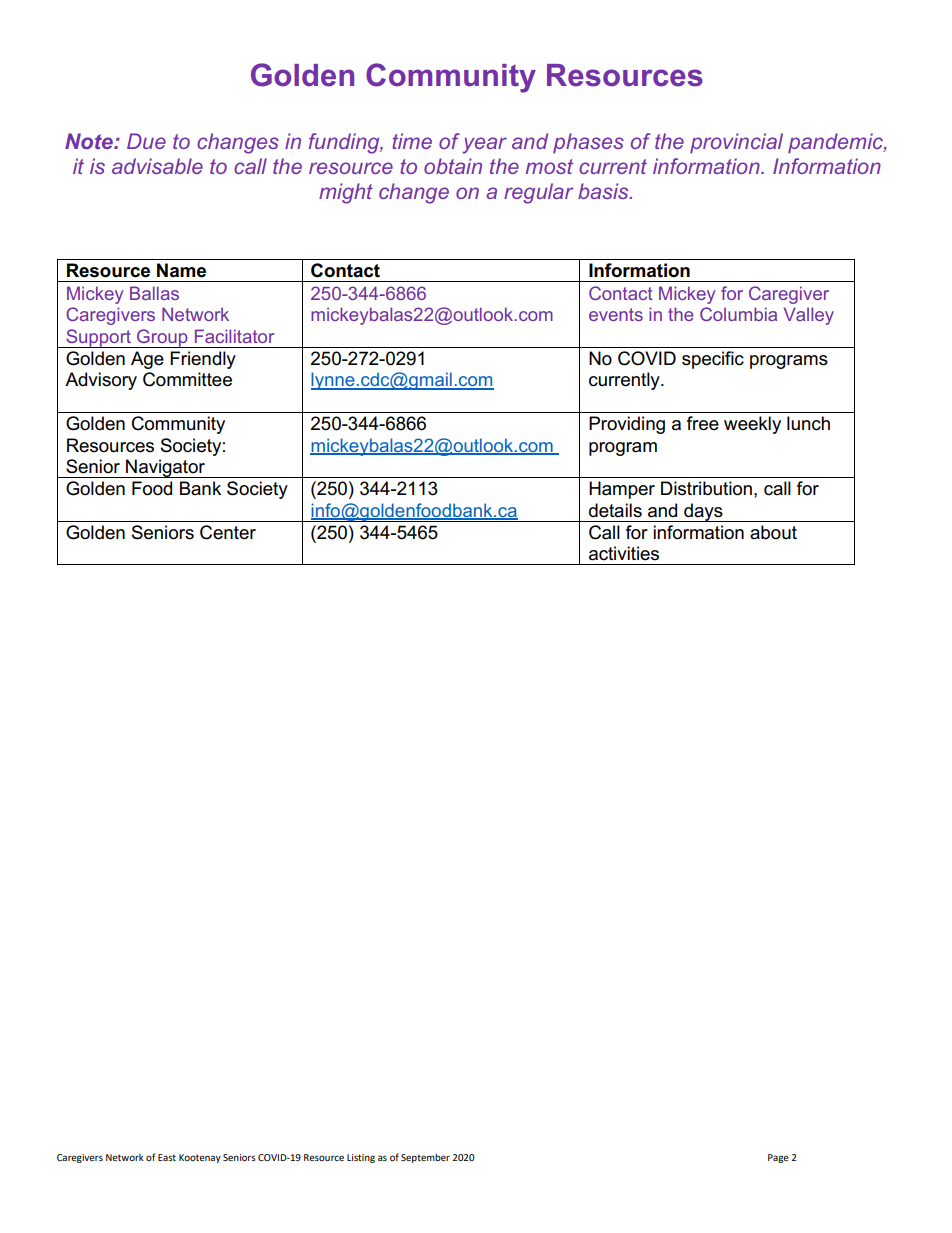 The height and width of the image is (1233, 952). What do you see at coordinates (736, 143) in the image?
I see `provincial` at bounding box center [736, 143].
